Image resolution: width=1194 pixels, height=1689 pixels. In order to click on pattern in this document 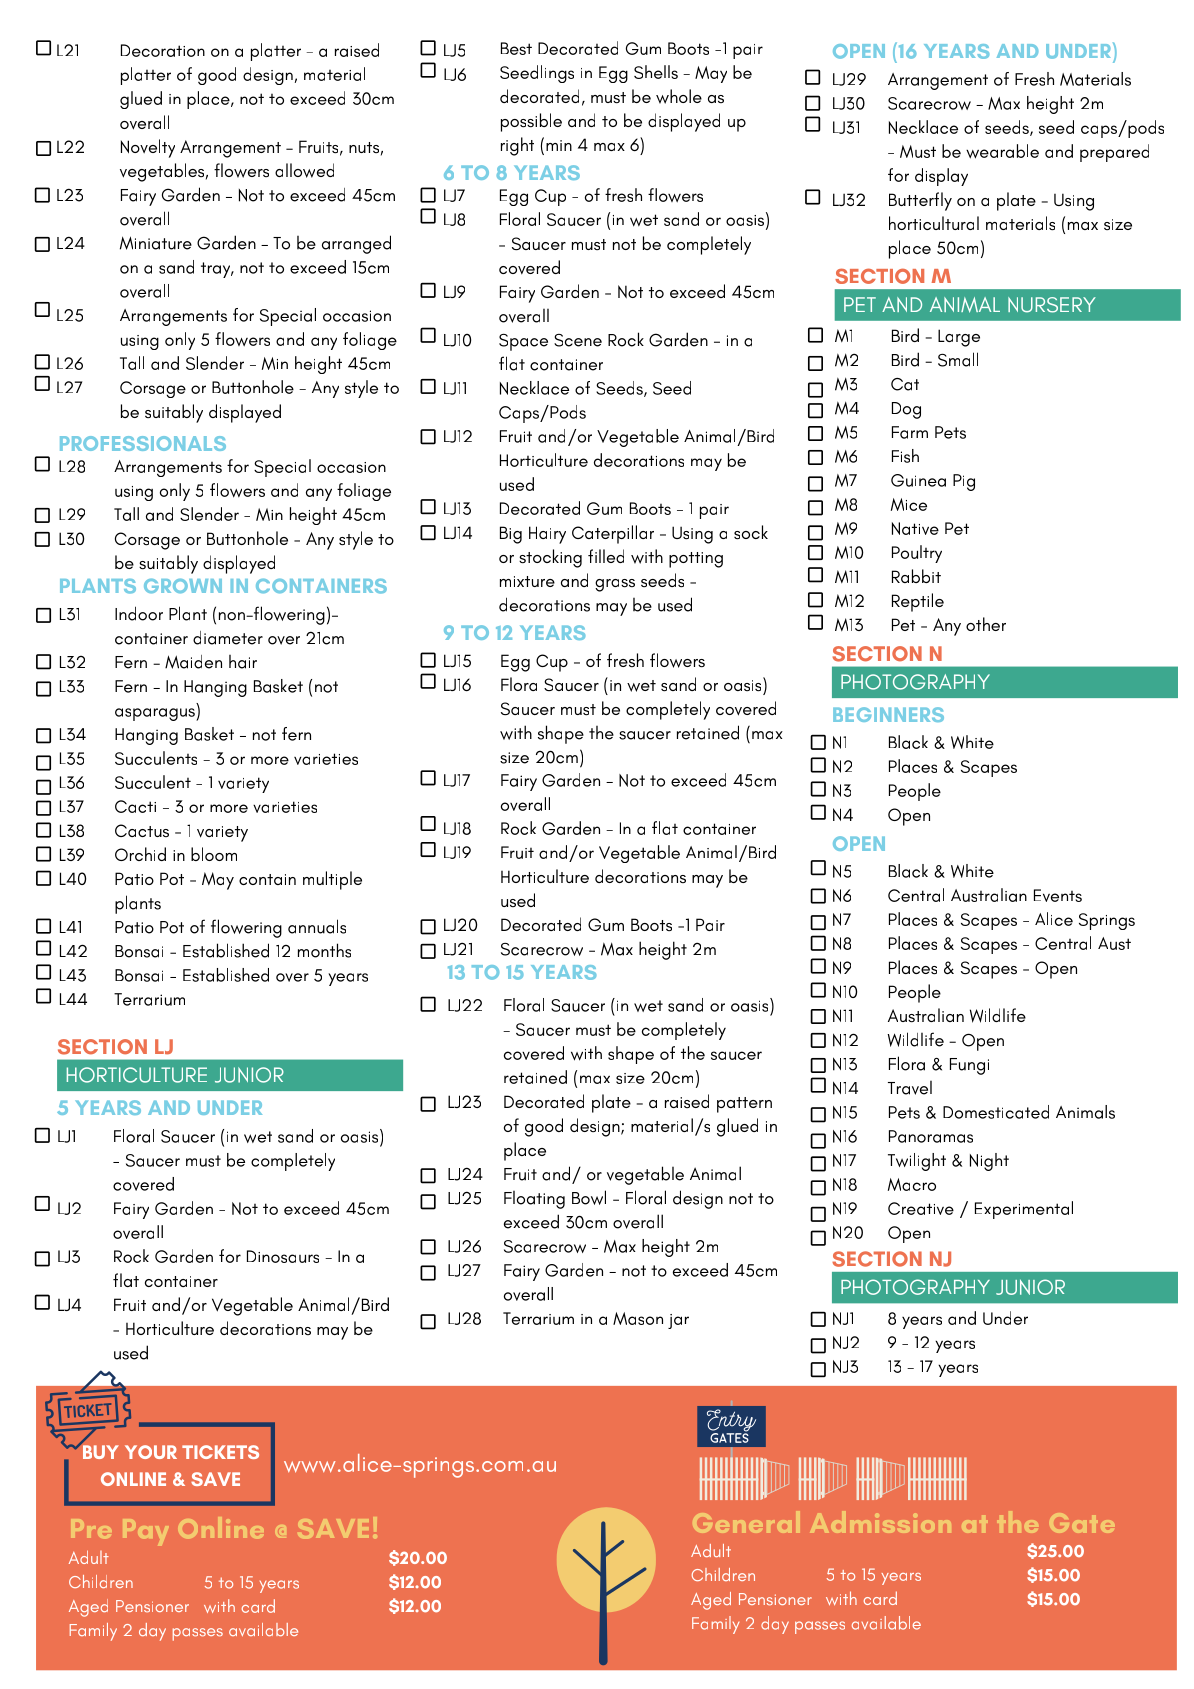, I will do `click(744, 1105)`.
